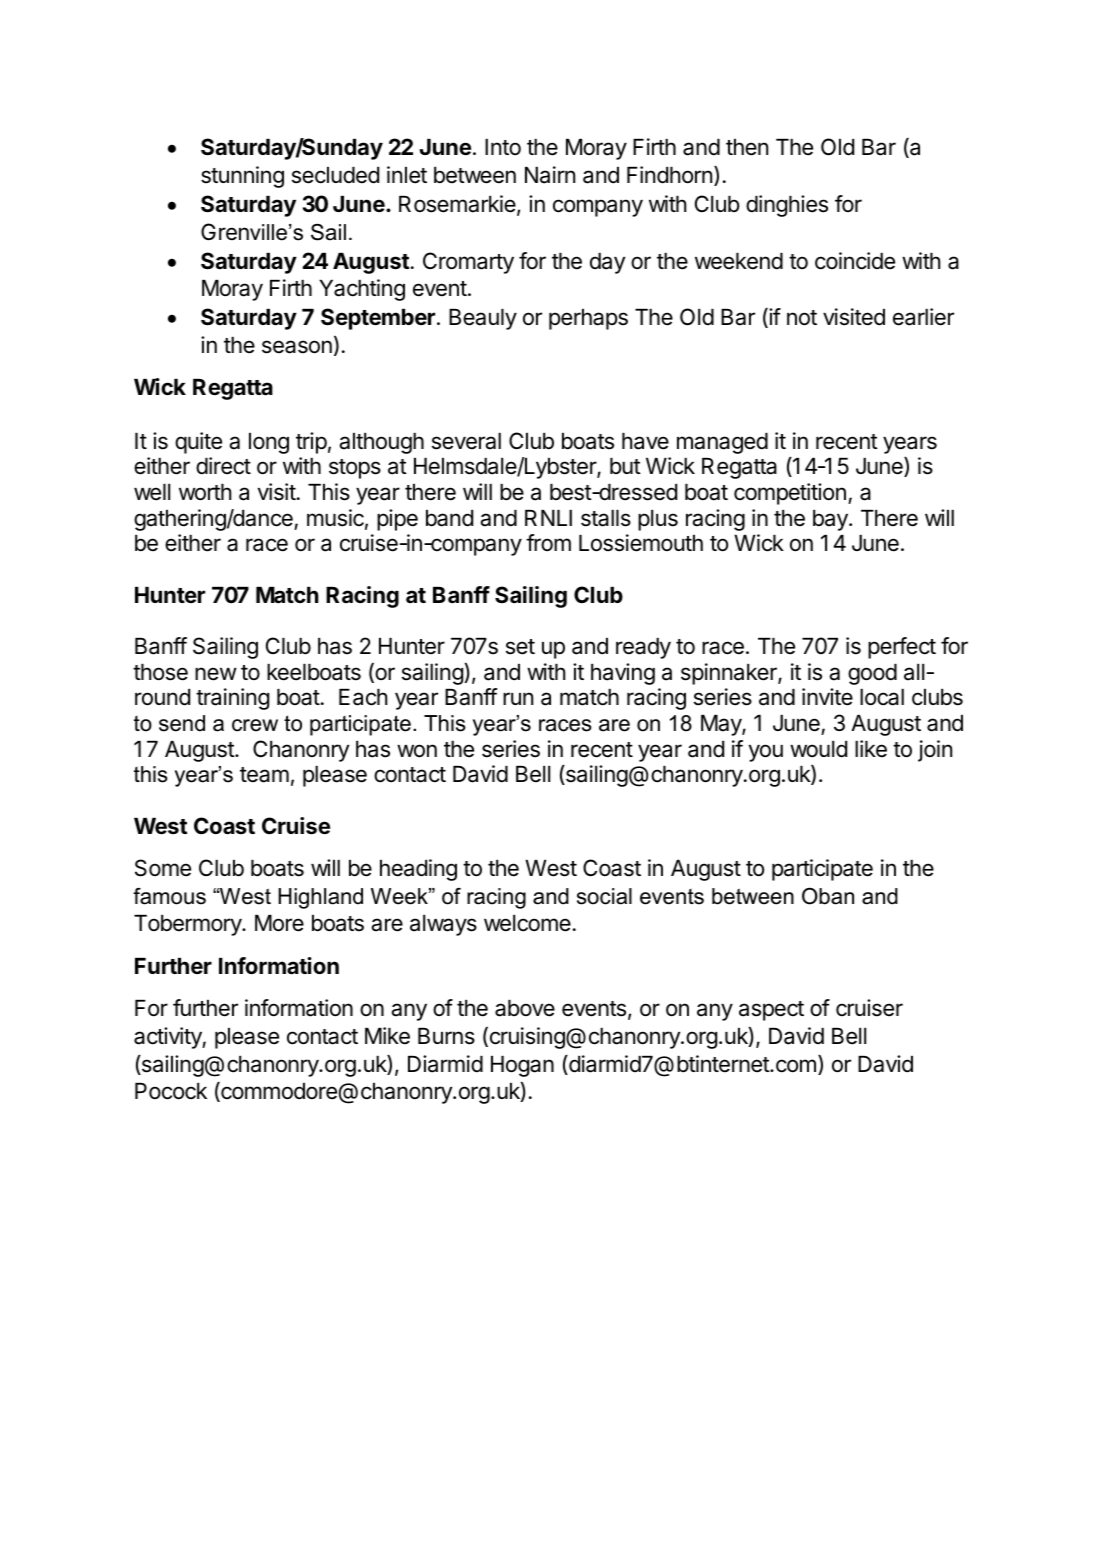 The width and height of the document is (1104, 1561). Describe the element at coordinates (520, 647) in the document. I see `set` at that location.
